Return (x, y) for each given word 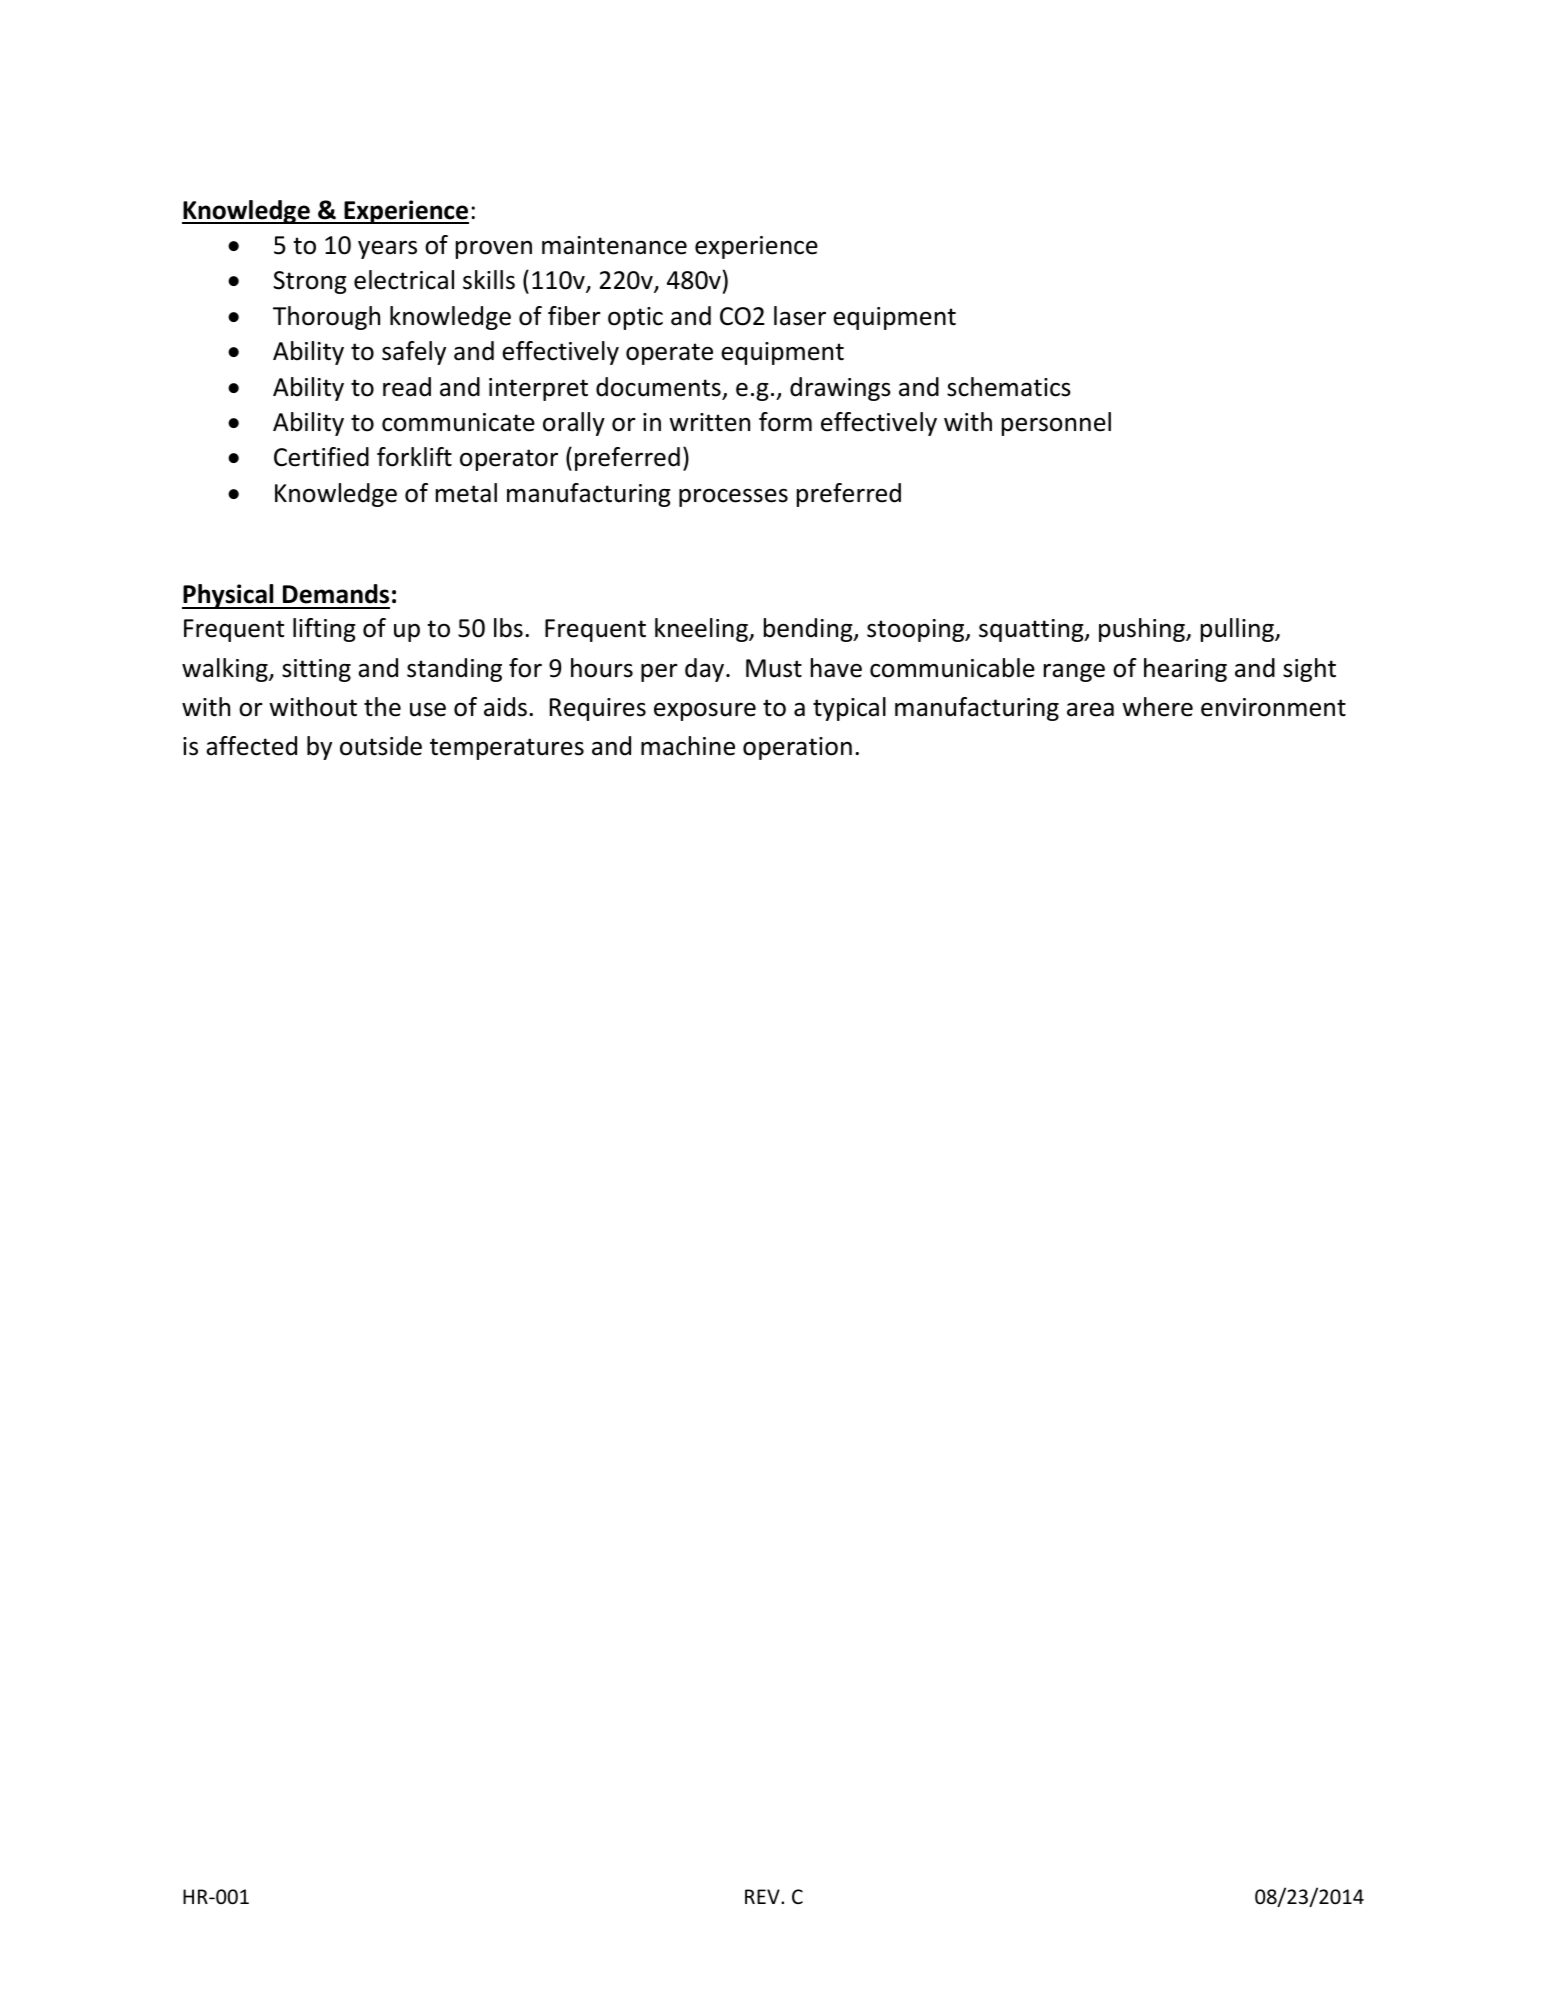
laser (800, 316)
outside (381, 746)
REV (763, 1896)
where (1157, 707)
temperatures (507, 749)
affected (251, 746)
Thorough (326, 318)
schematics (1009, 387)
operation (797, 748)
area (1090, 709)
